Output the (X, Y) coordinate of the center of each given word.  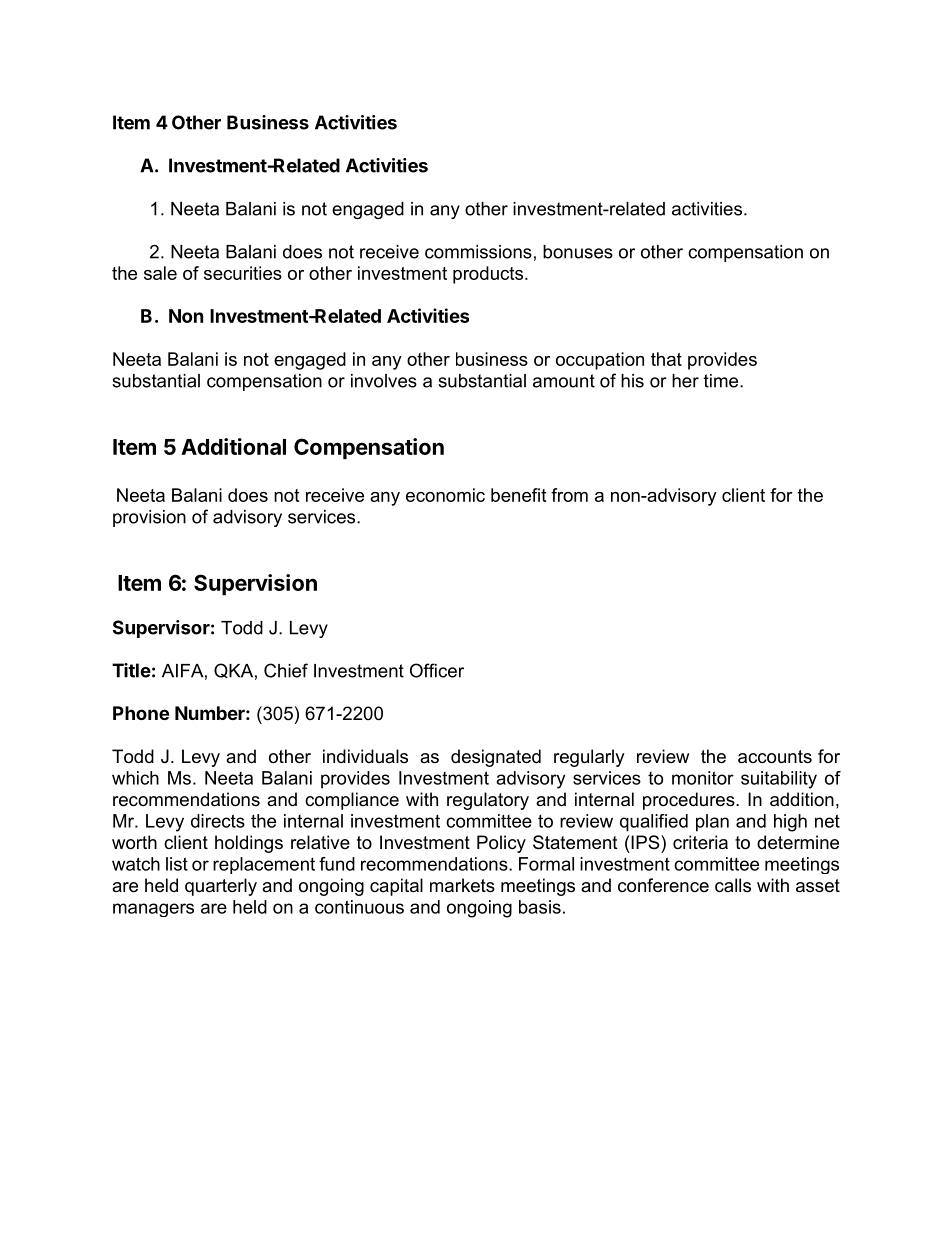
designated (496, 758)
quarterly (221, 887)
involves (384, 381)
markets (462, 885)
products (489, 275)
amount (564, 381)
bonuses (578, 252)
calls (733, 885)
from (569, 495)
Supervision (255, 584)
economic (445, 495)
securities (243, 273)
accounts (775, 757)
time (722, 381)
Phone (141, 713)
